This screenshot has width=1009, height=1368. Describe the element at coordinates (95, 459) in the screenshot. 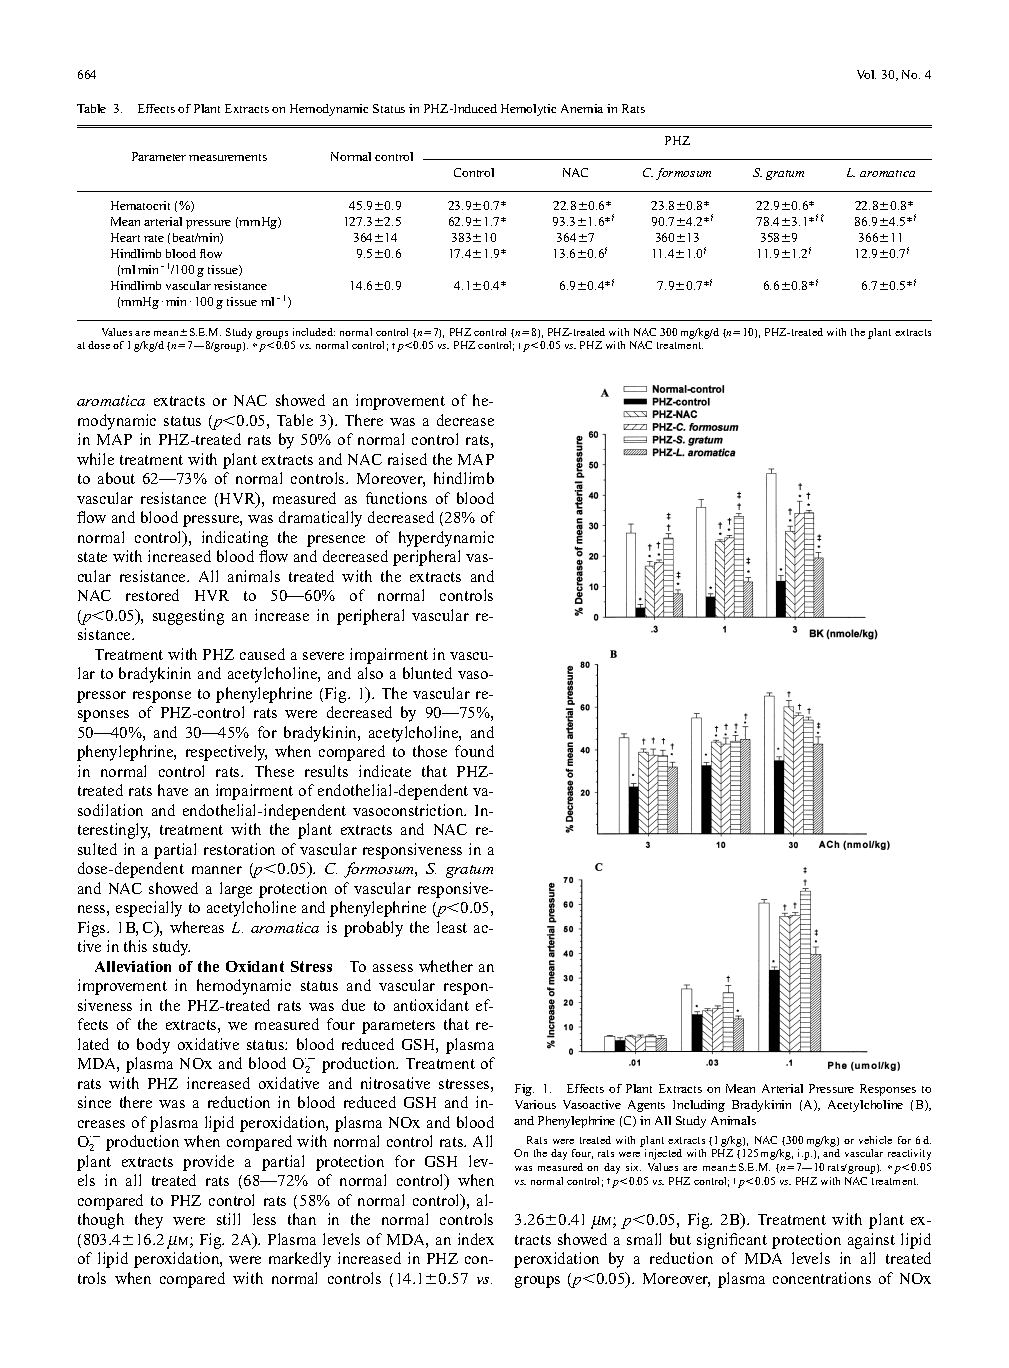

I see `while` at that location.
